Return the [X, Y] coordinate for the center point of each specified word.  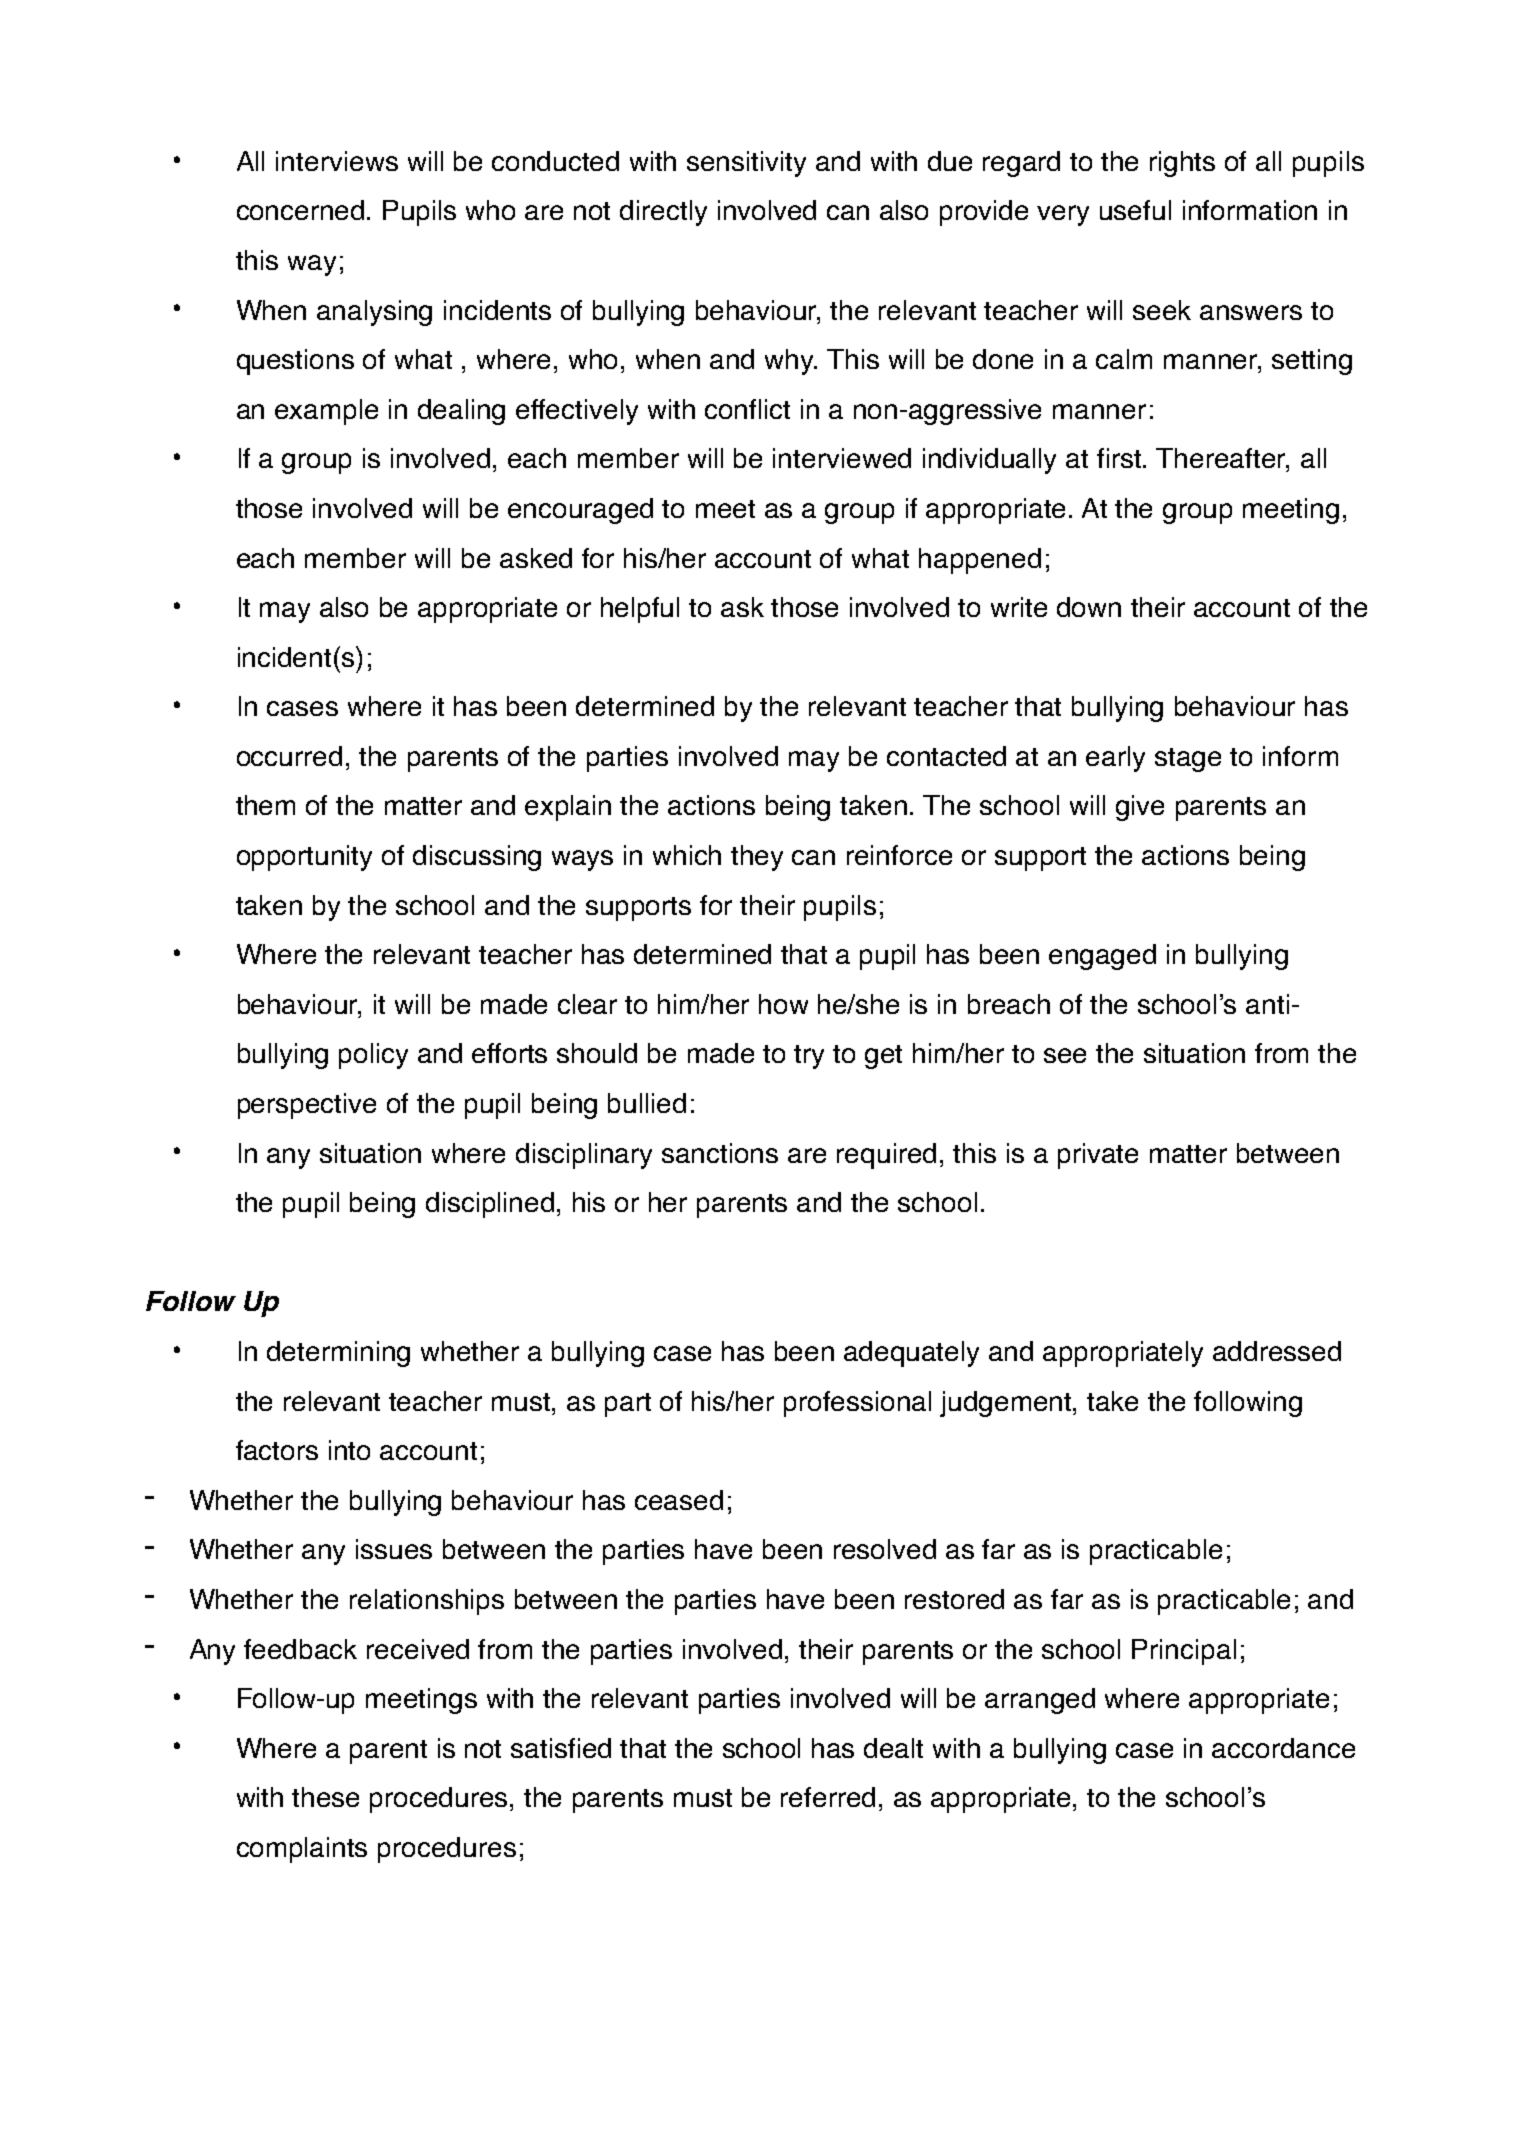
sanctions [720, 1153]
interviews [337, 161]
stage [1188, 760]
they [757, 858]
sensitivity [746, 164]
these [325, 1797]
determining [338, 1354]
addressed [1277, 1351]
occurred [289, 756]
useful [1135, 210]
